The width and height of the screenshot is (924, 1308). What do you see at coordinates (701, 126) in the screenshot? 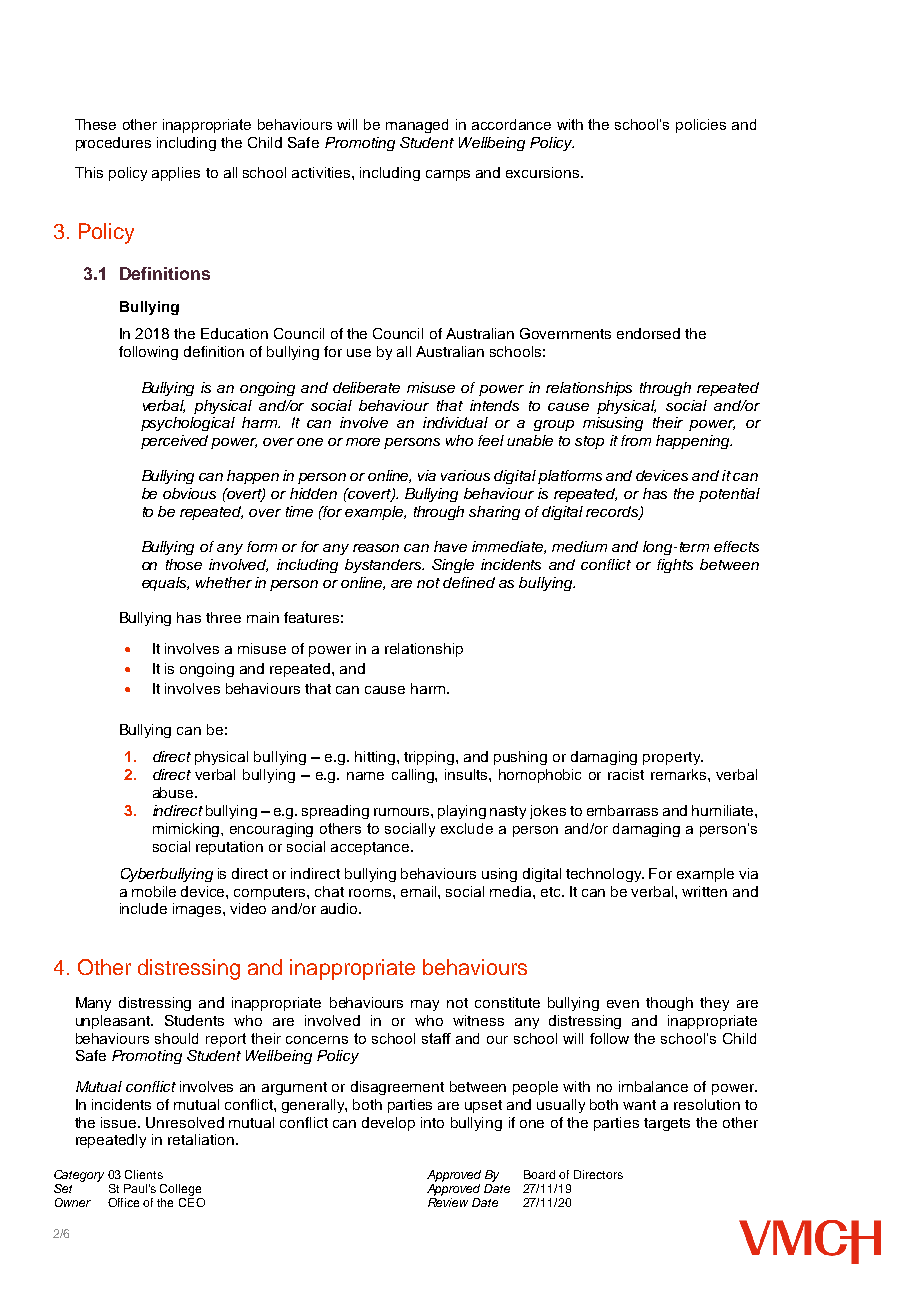
I see `policies` at bounding box center [701, 126].
